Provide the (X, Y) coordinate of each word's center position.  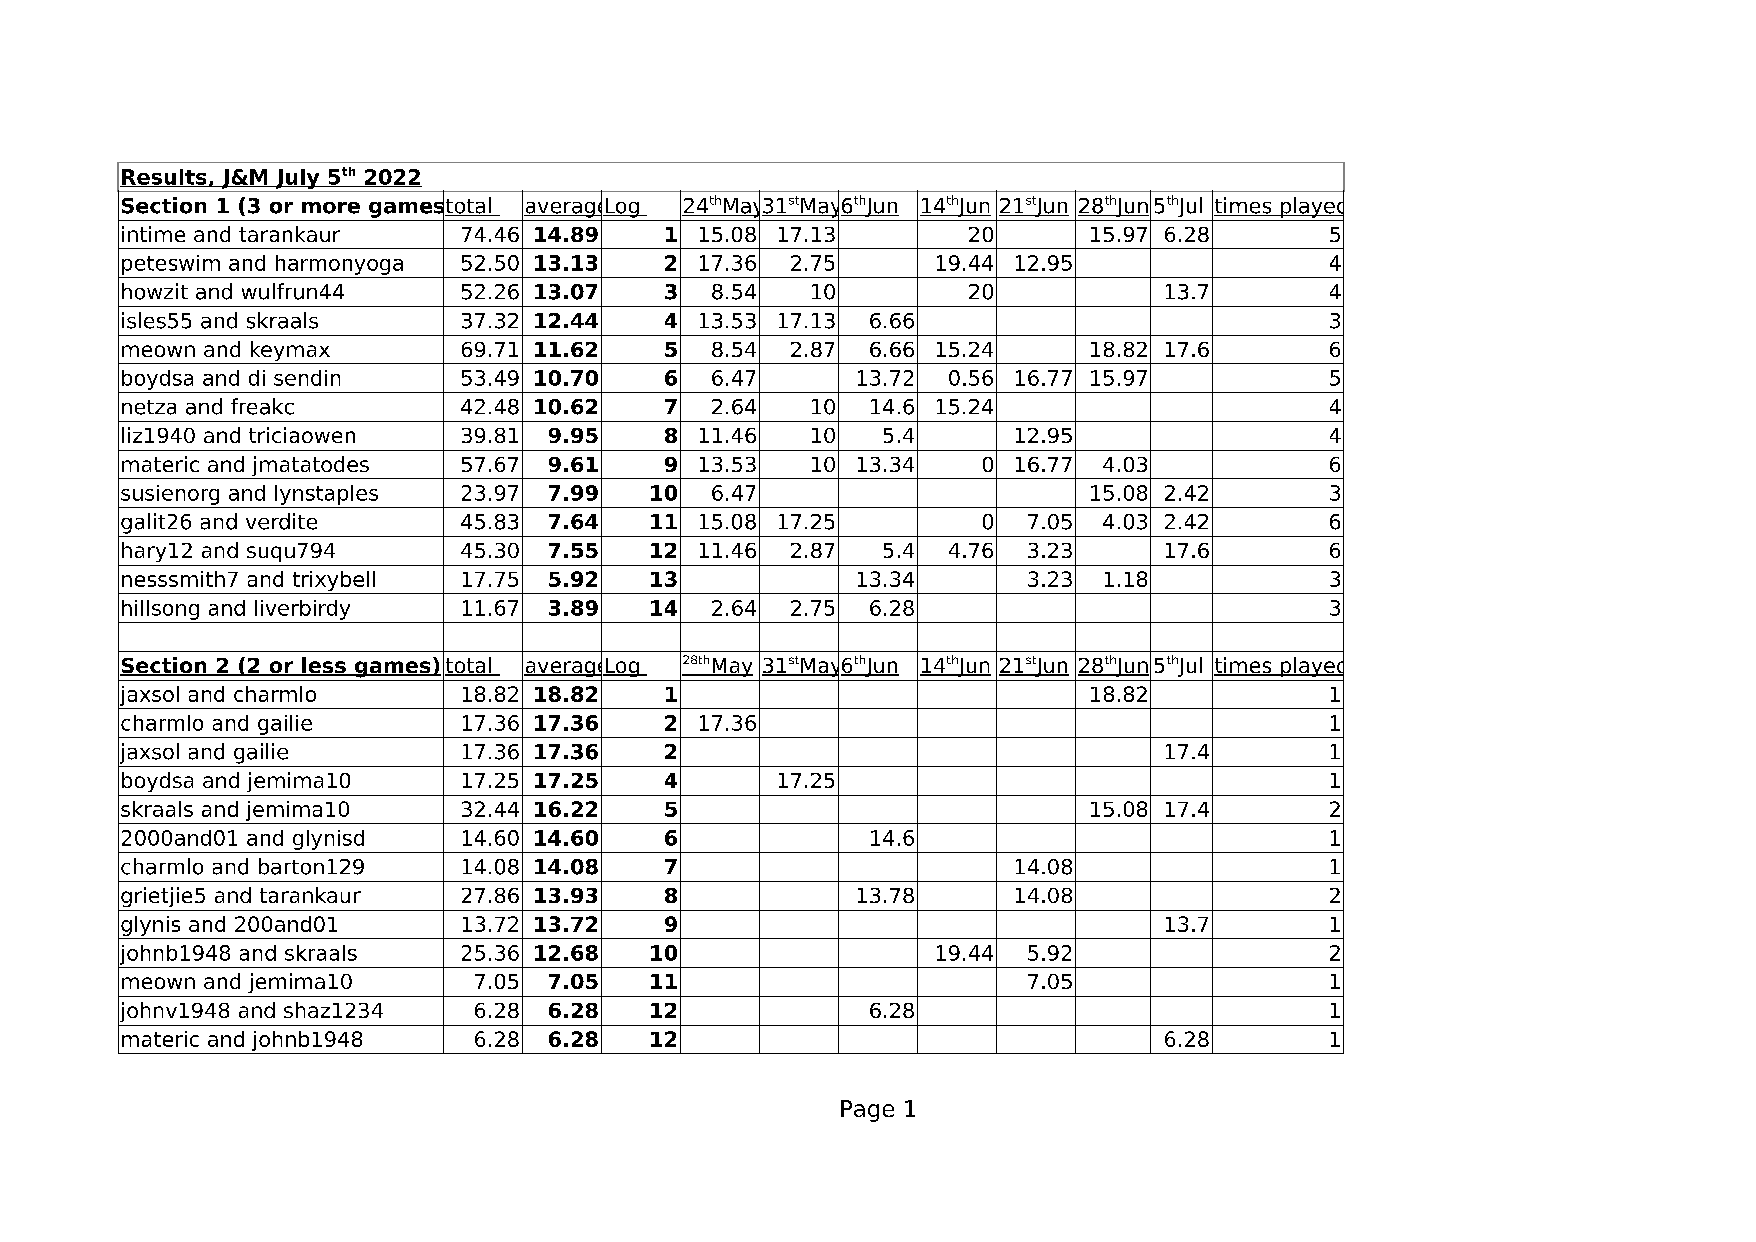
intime (153, 234)
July (297, 179)
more (331, 208)
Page (867, 1111)
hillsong (160, 610)
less (324, 666)
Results (164, 178)
